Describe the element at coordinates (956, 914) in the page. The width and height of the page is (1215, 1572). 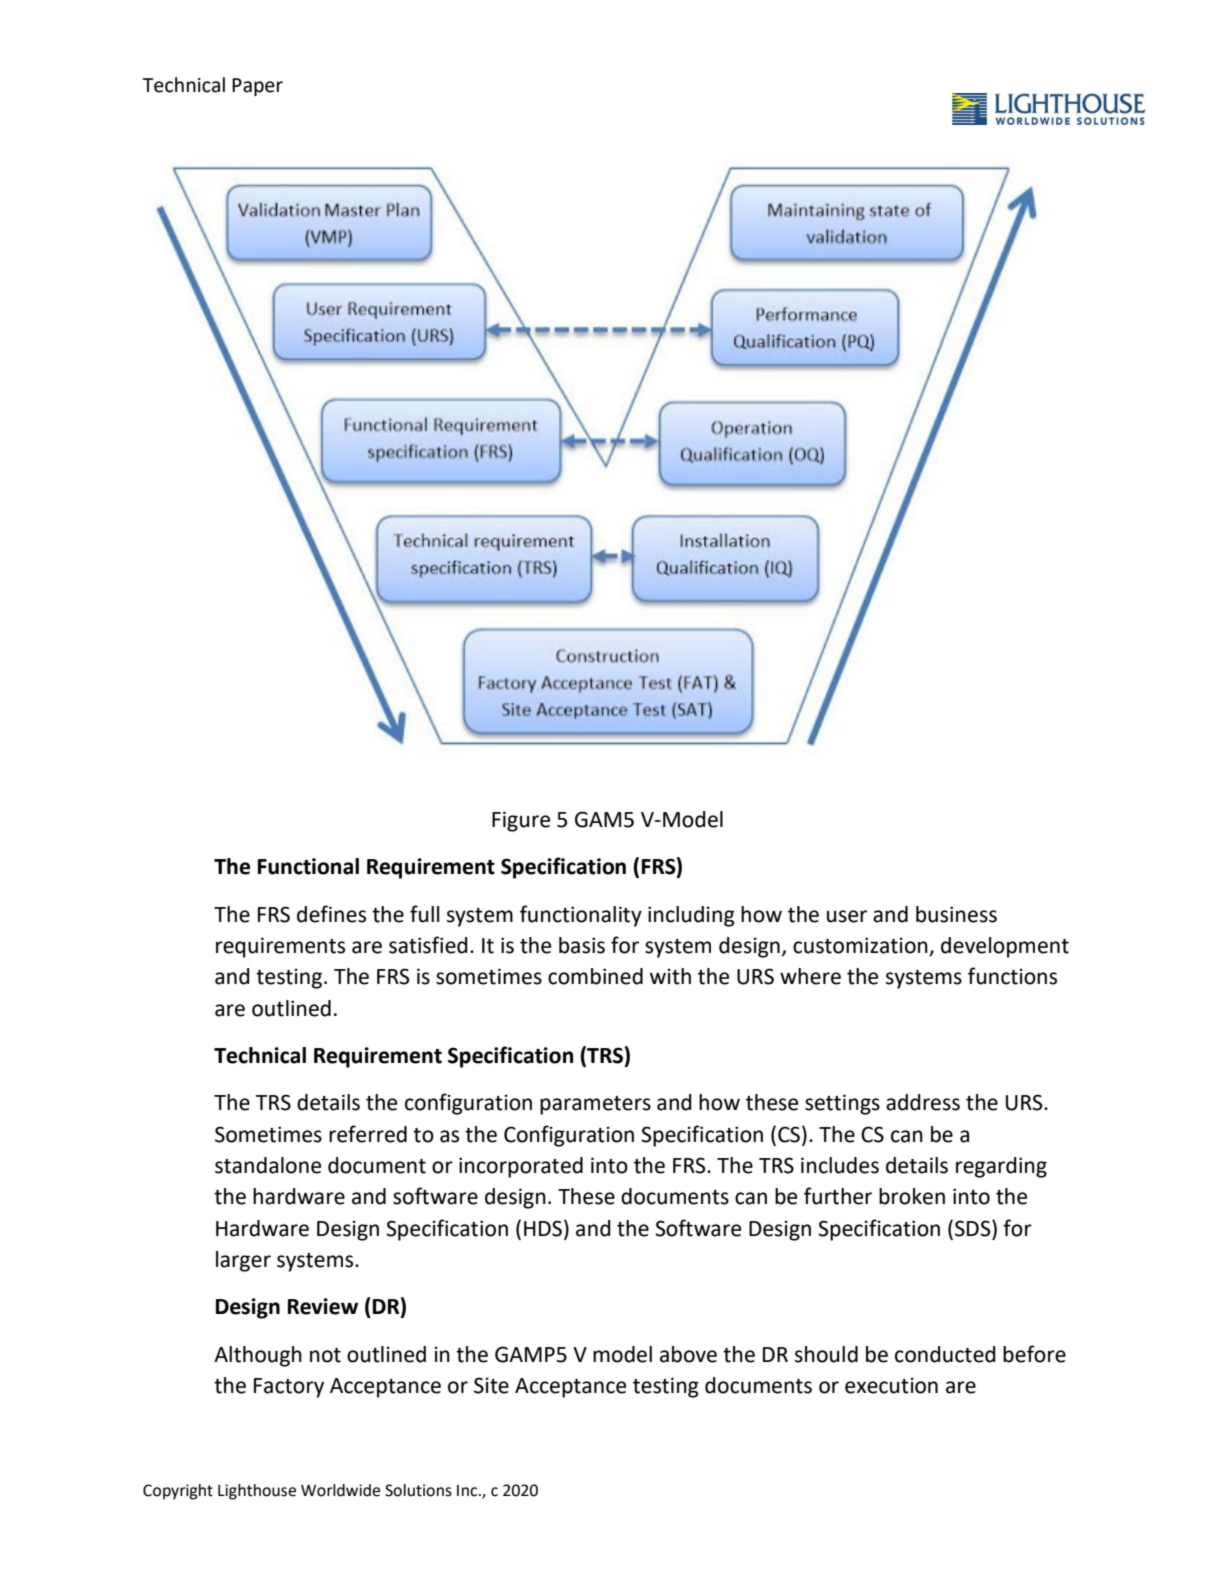
I see `business` at that location.
